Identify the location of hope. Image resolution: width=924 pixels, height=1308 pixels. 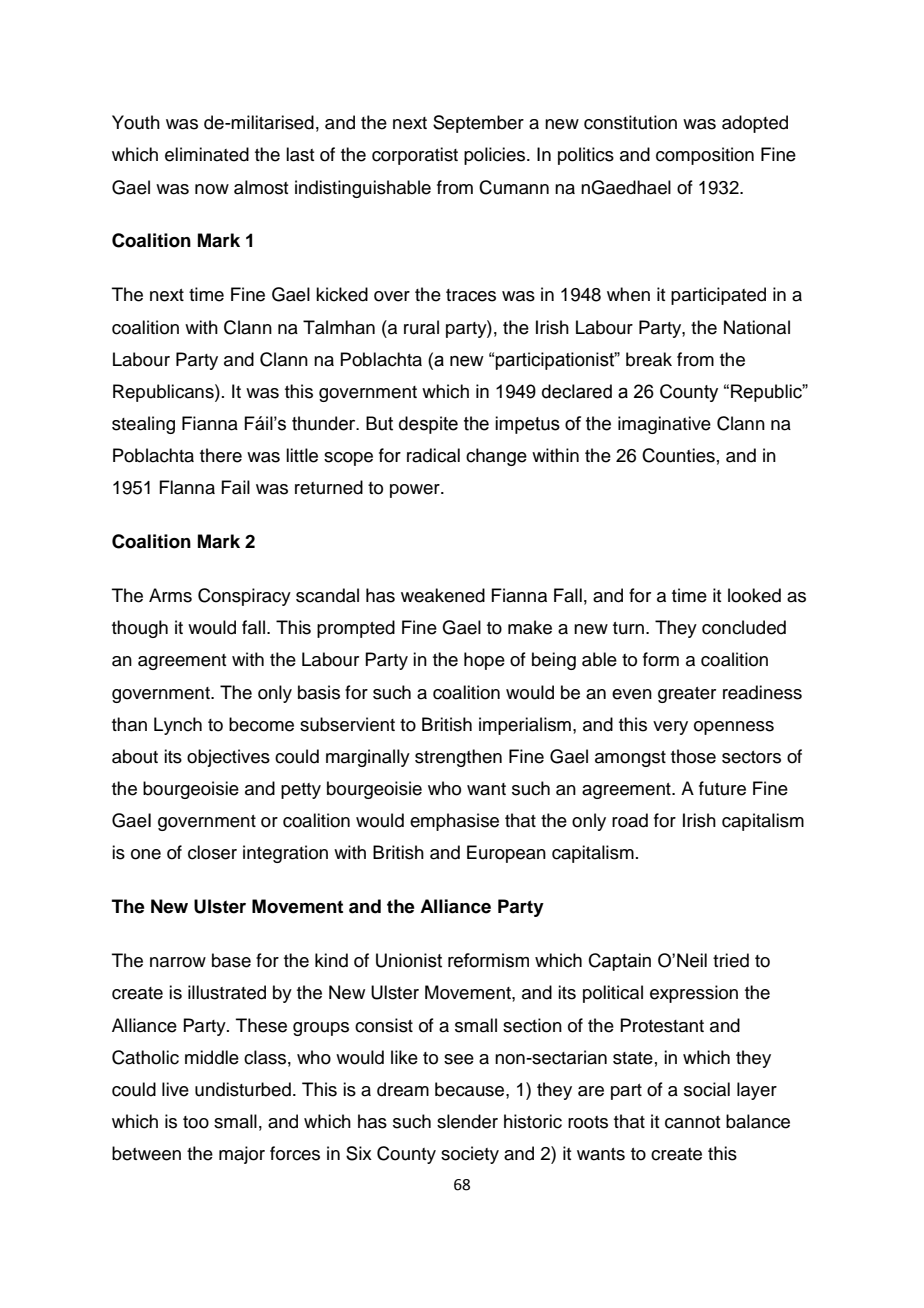
(484, 661).
